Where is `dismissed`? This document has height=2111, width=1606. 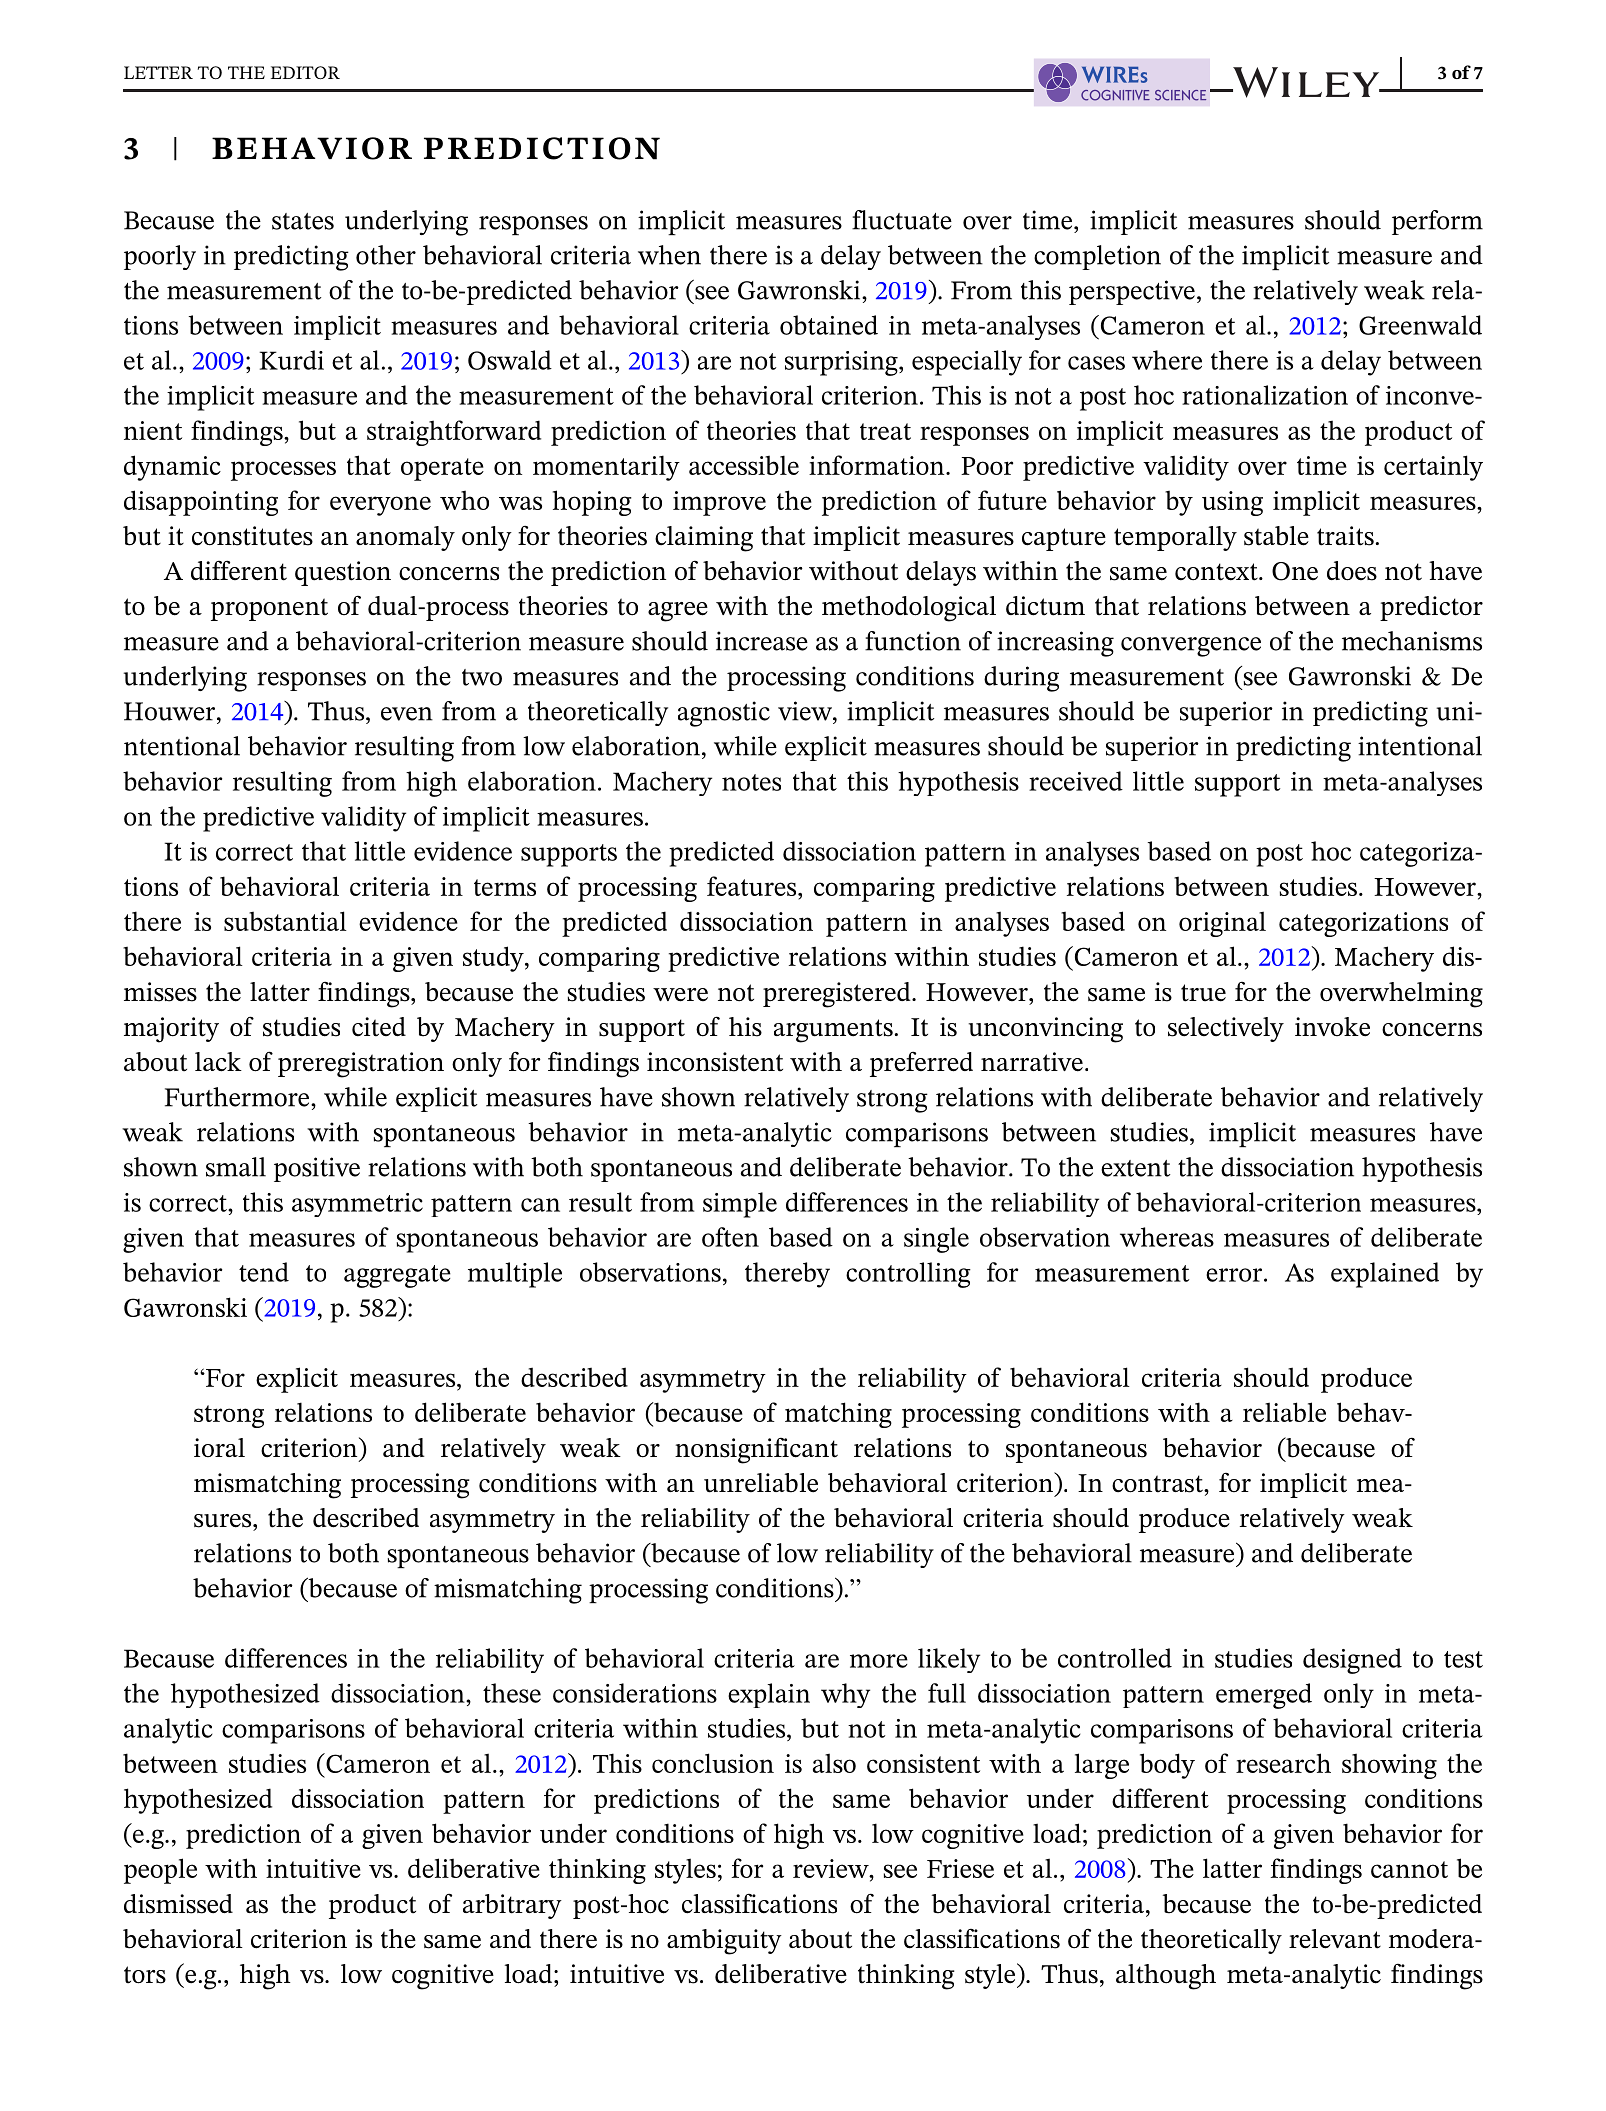
dismissed is located at coordinates (178, 1904).
